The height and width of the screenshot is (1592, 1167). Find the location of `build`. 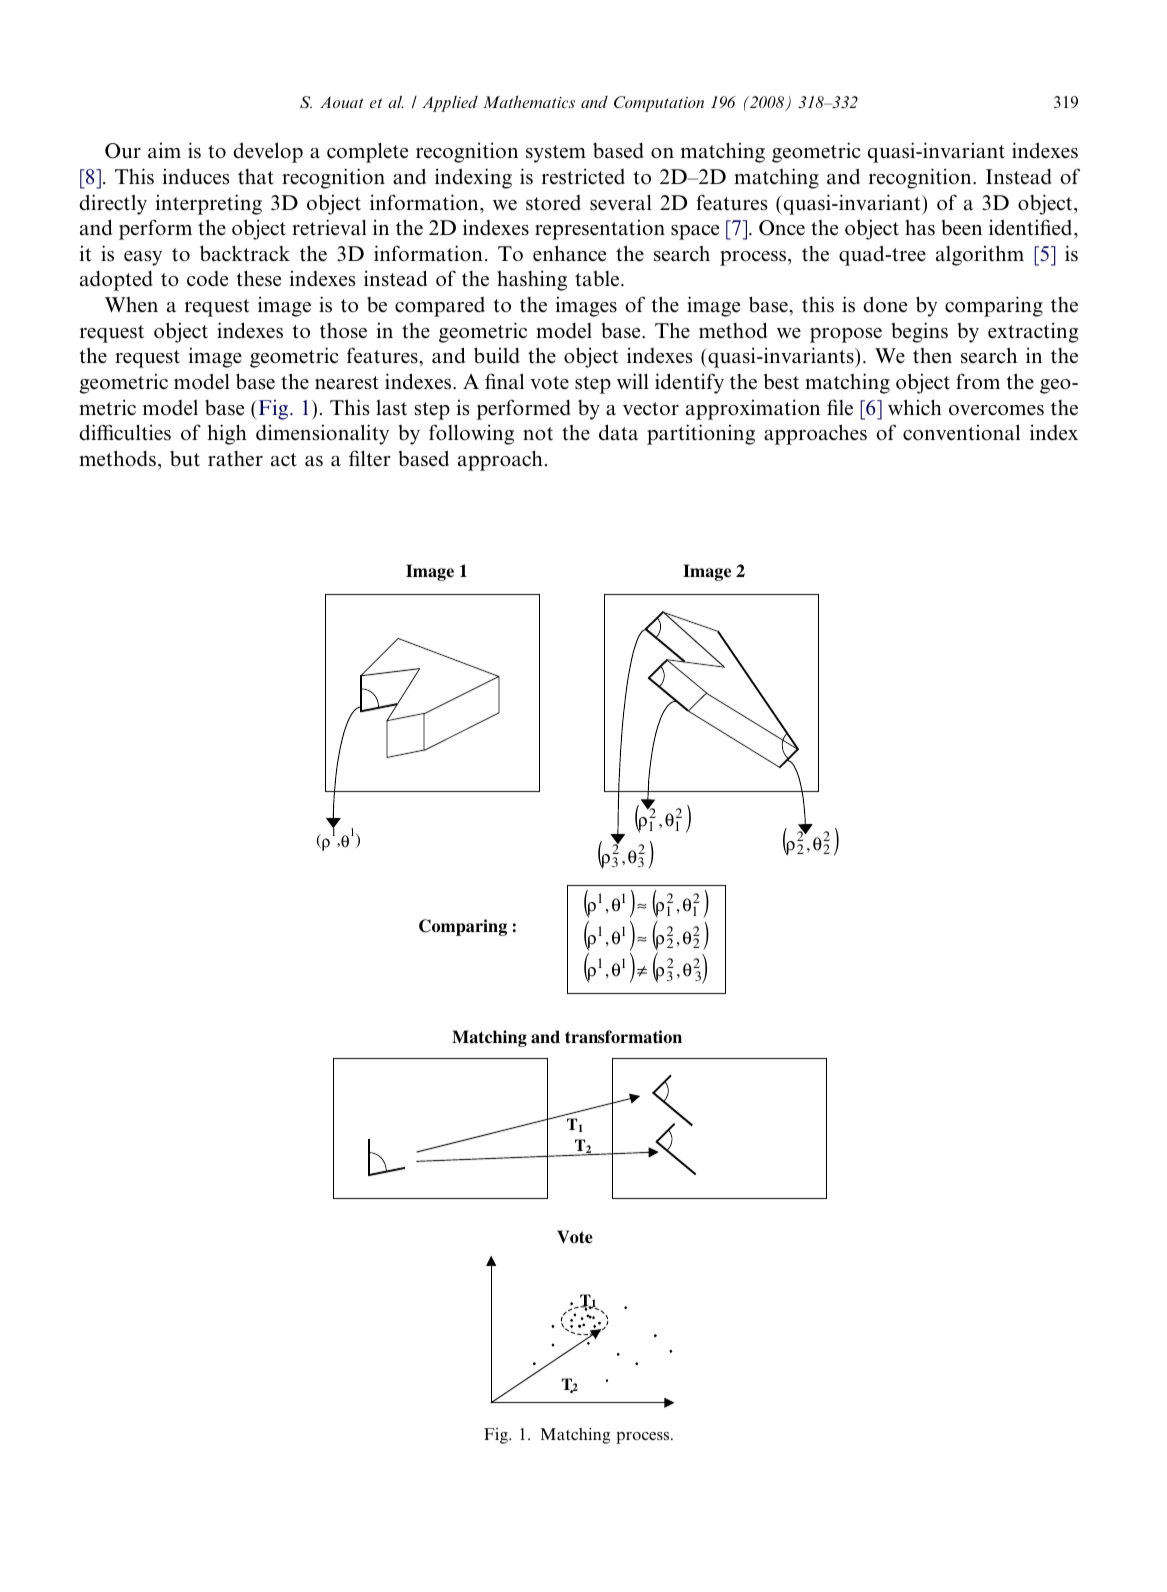

build is located at coordinates (497, 355).
